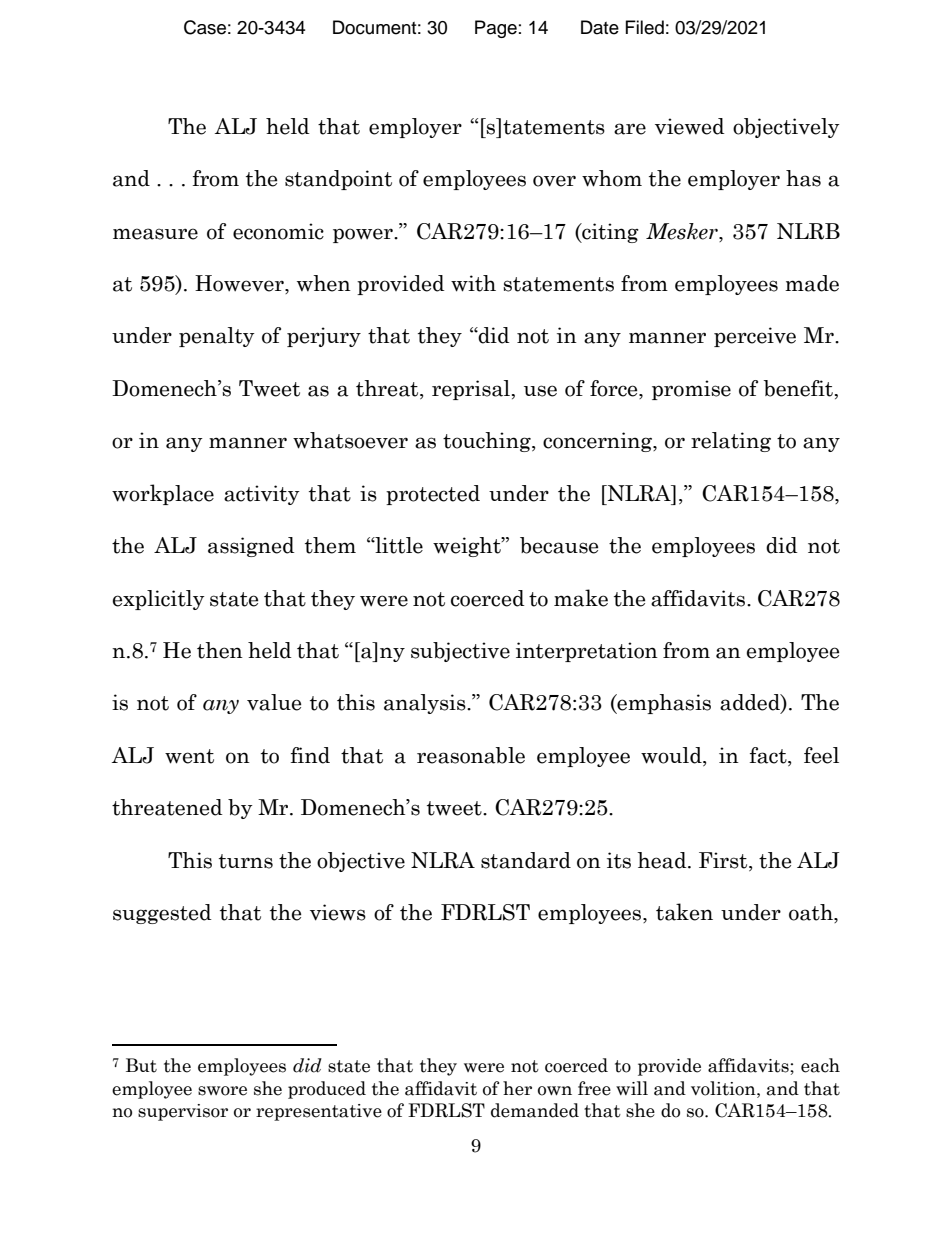 This page has width=952, height=1233. What do you see at coordinates (246, 861) in the page?
I see `turns` at bounding box center [246, 861].
